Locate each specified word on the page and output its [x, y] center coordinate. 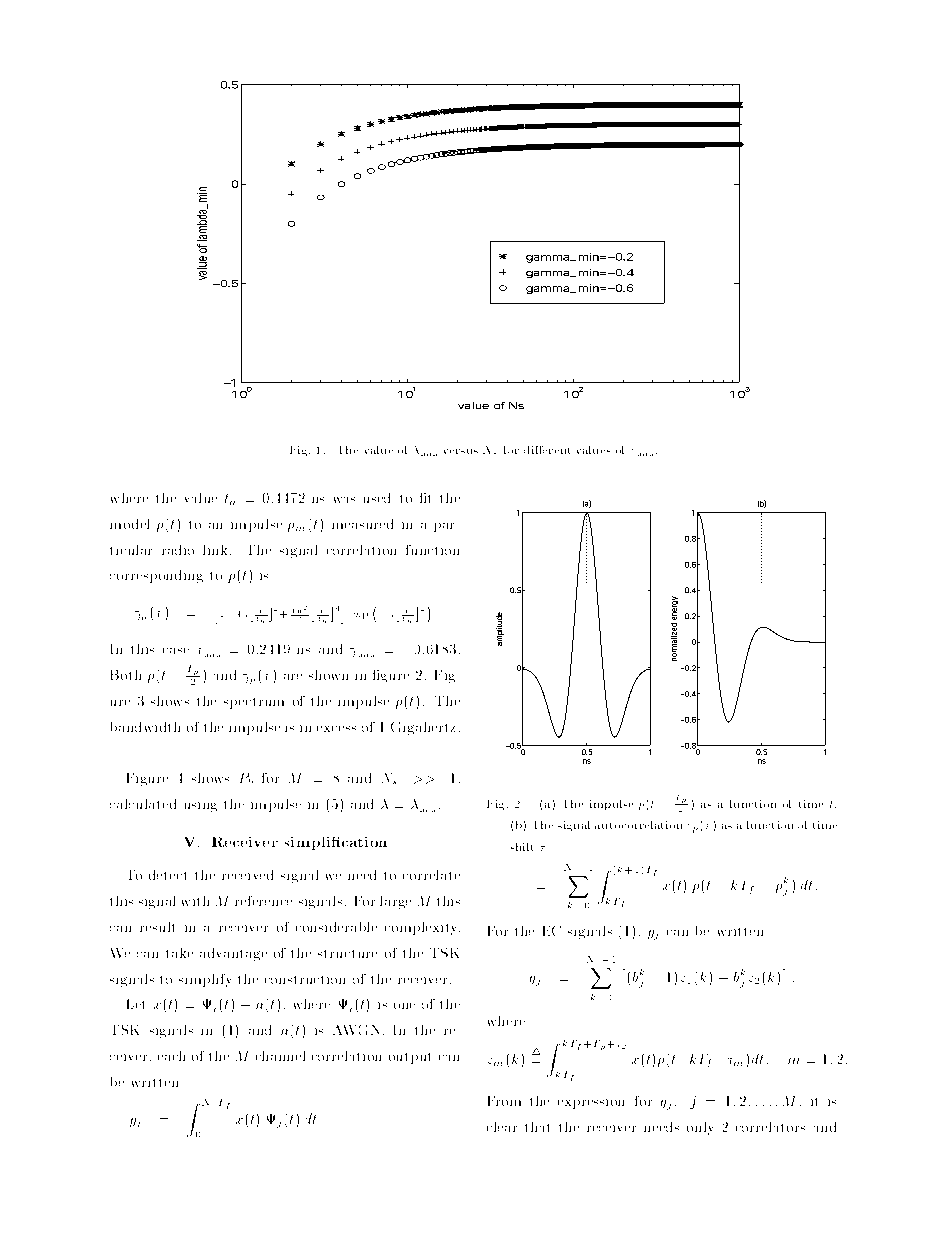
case [176, 651]
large [395, 902]
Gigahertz [423, 728]
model [129, 524]
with [195, 901]
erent [556, 450]
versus [461, 451]
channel [280, 1056]
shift [522, 847]
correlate [431, 875]
